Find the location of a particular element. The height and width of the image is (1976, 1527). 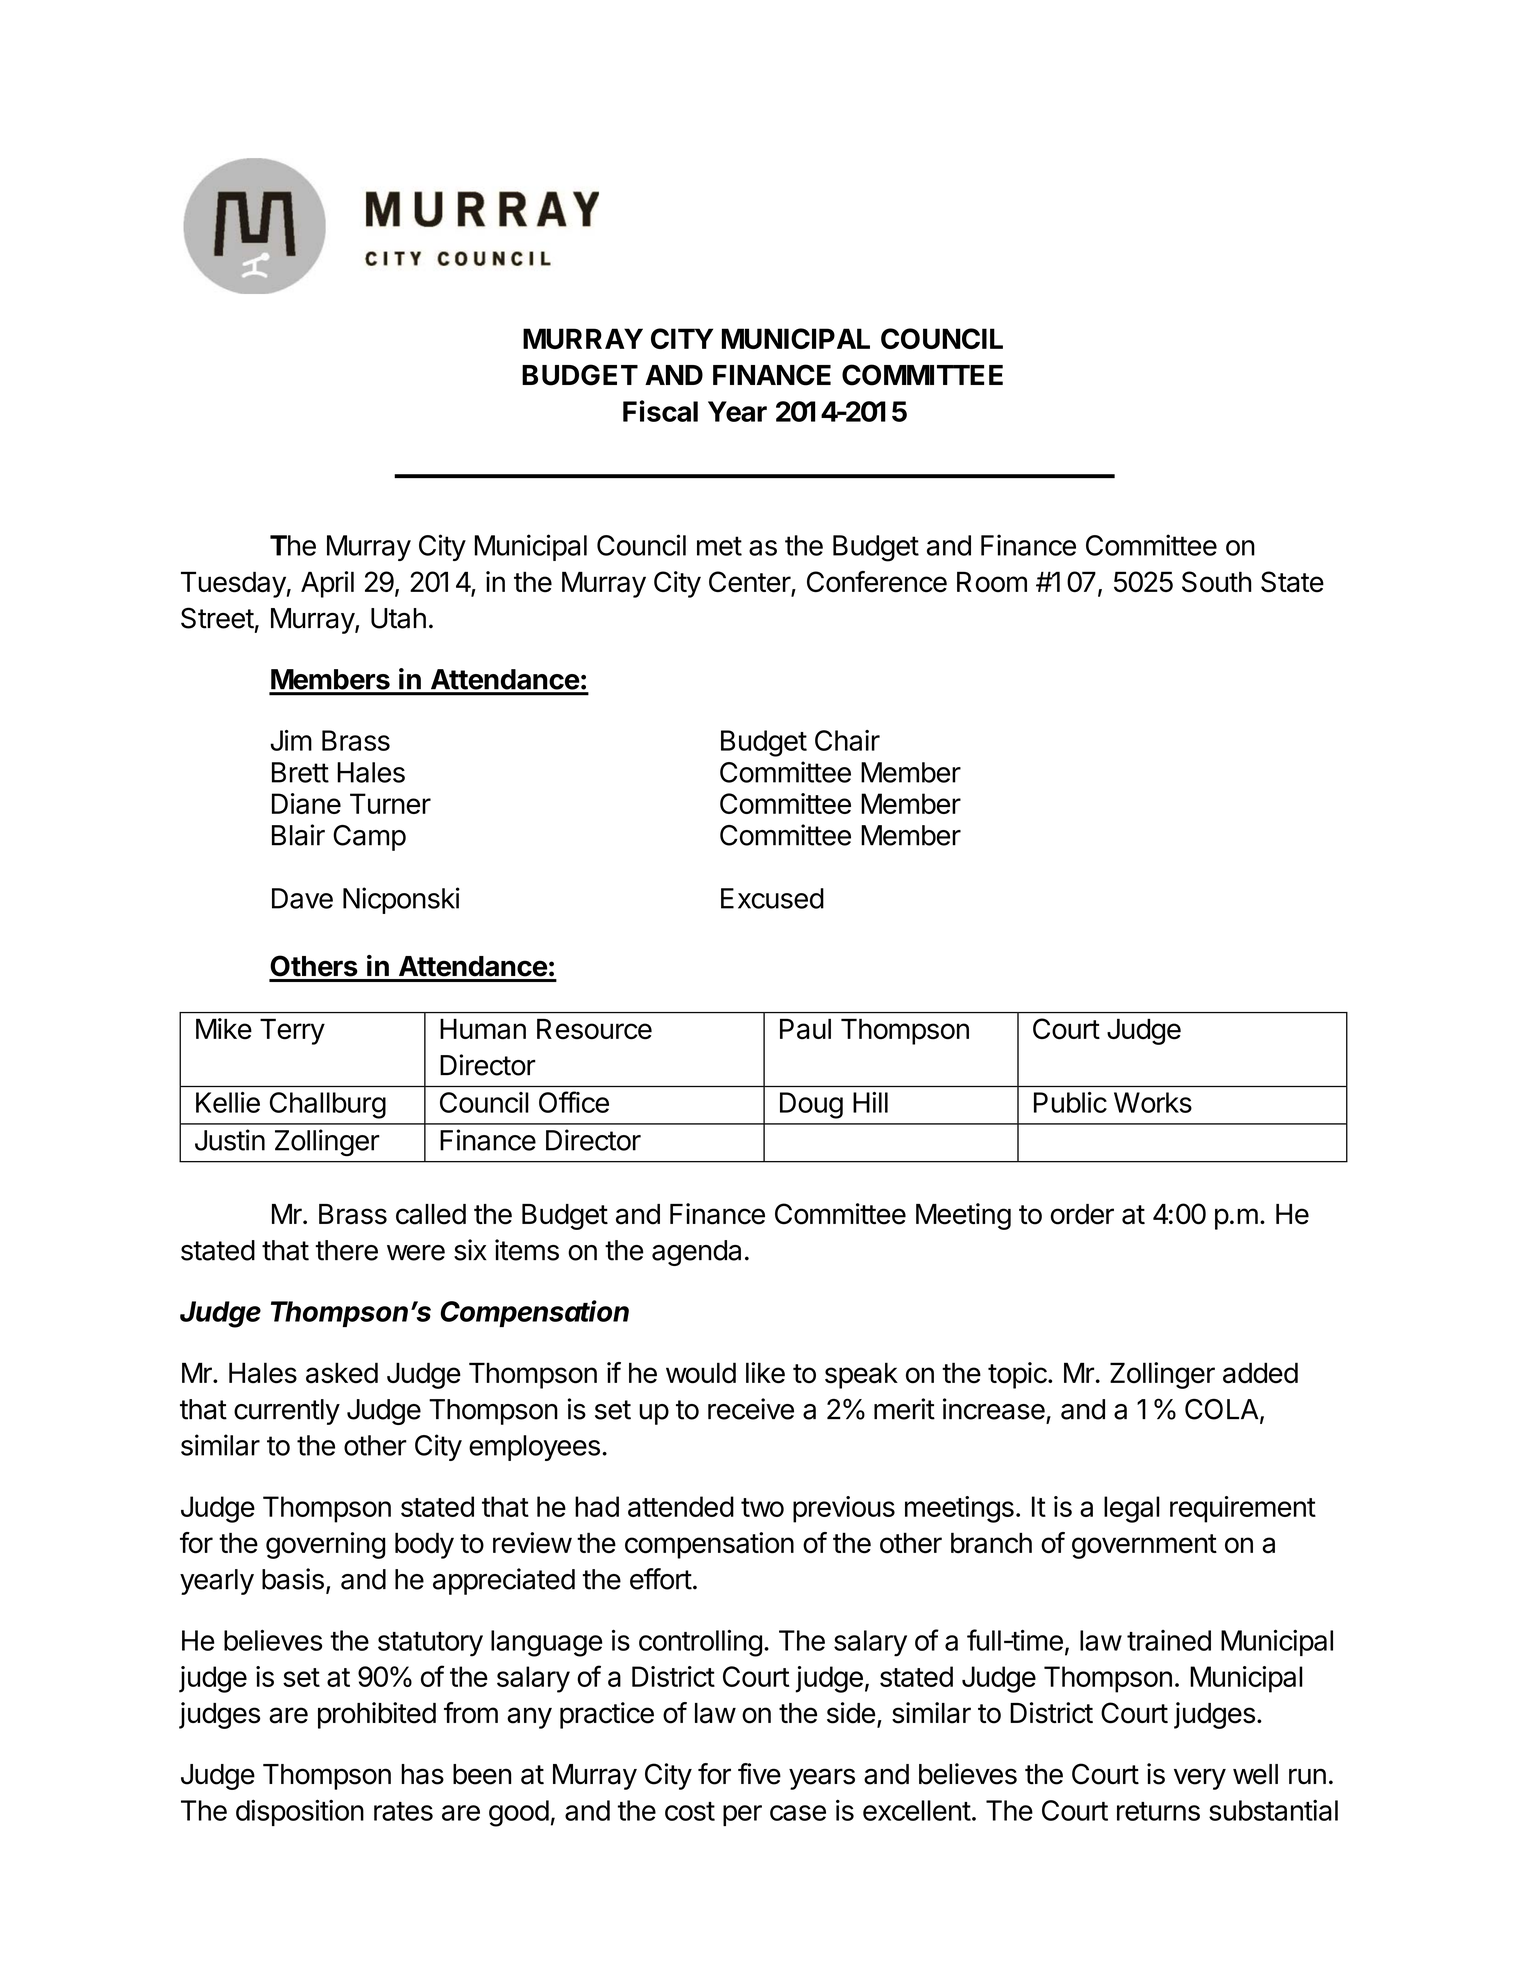

Works is located at coordinates (1153, 1102).
